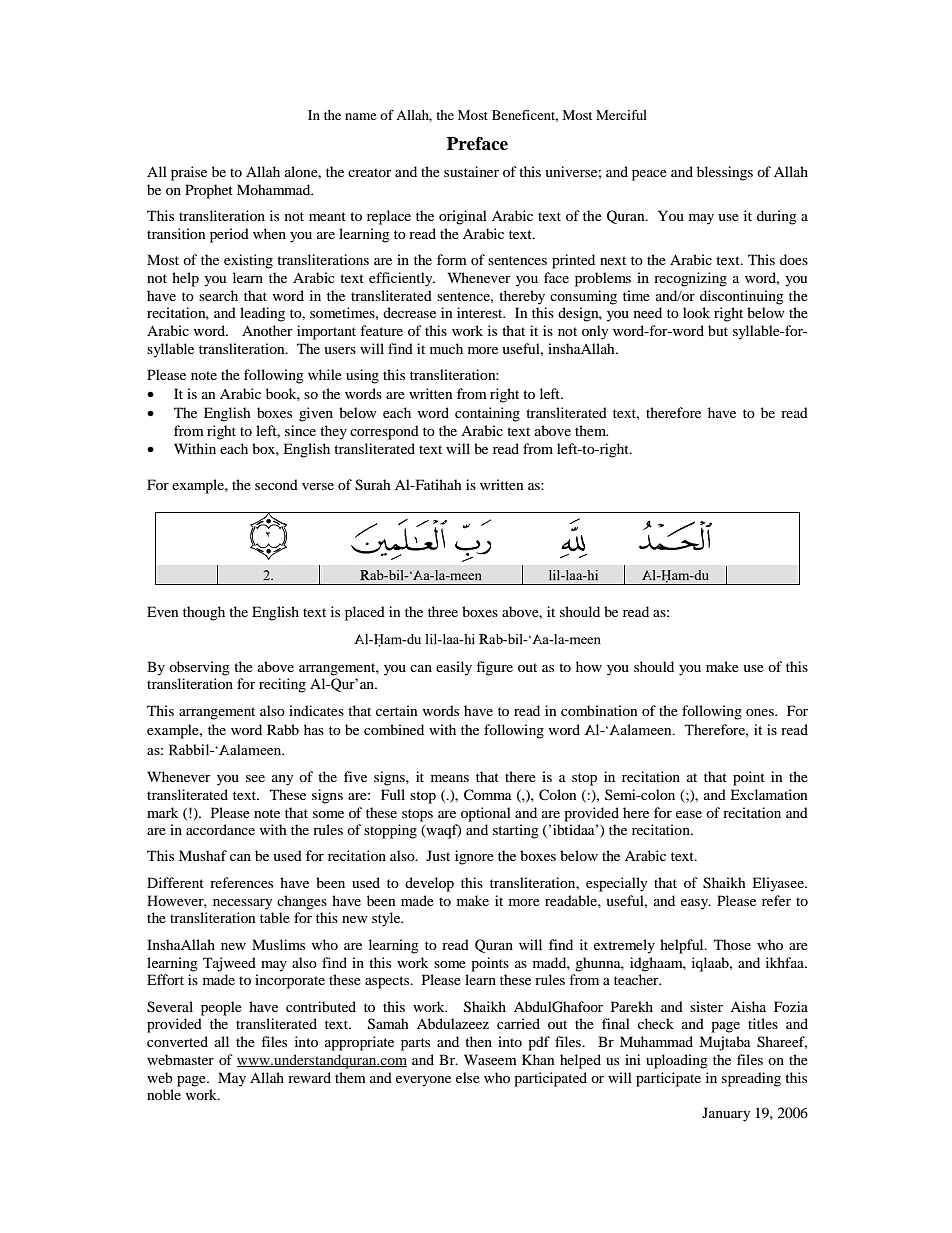 The width and height of the screenshot is (952, 1233). What do you see at coordinates (725, 173) in the screenshot?
I see `blessings` at bounding box center [725, 173].
